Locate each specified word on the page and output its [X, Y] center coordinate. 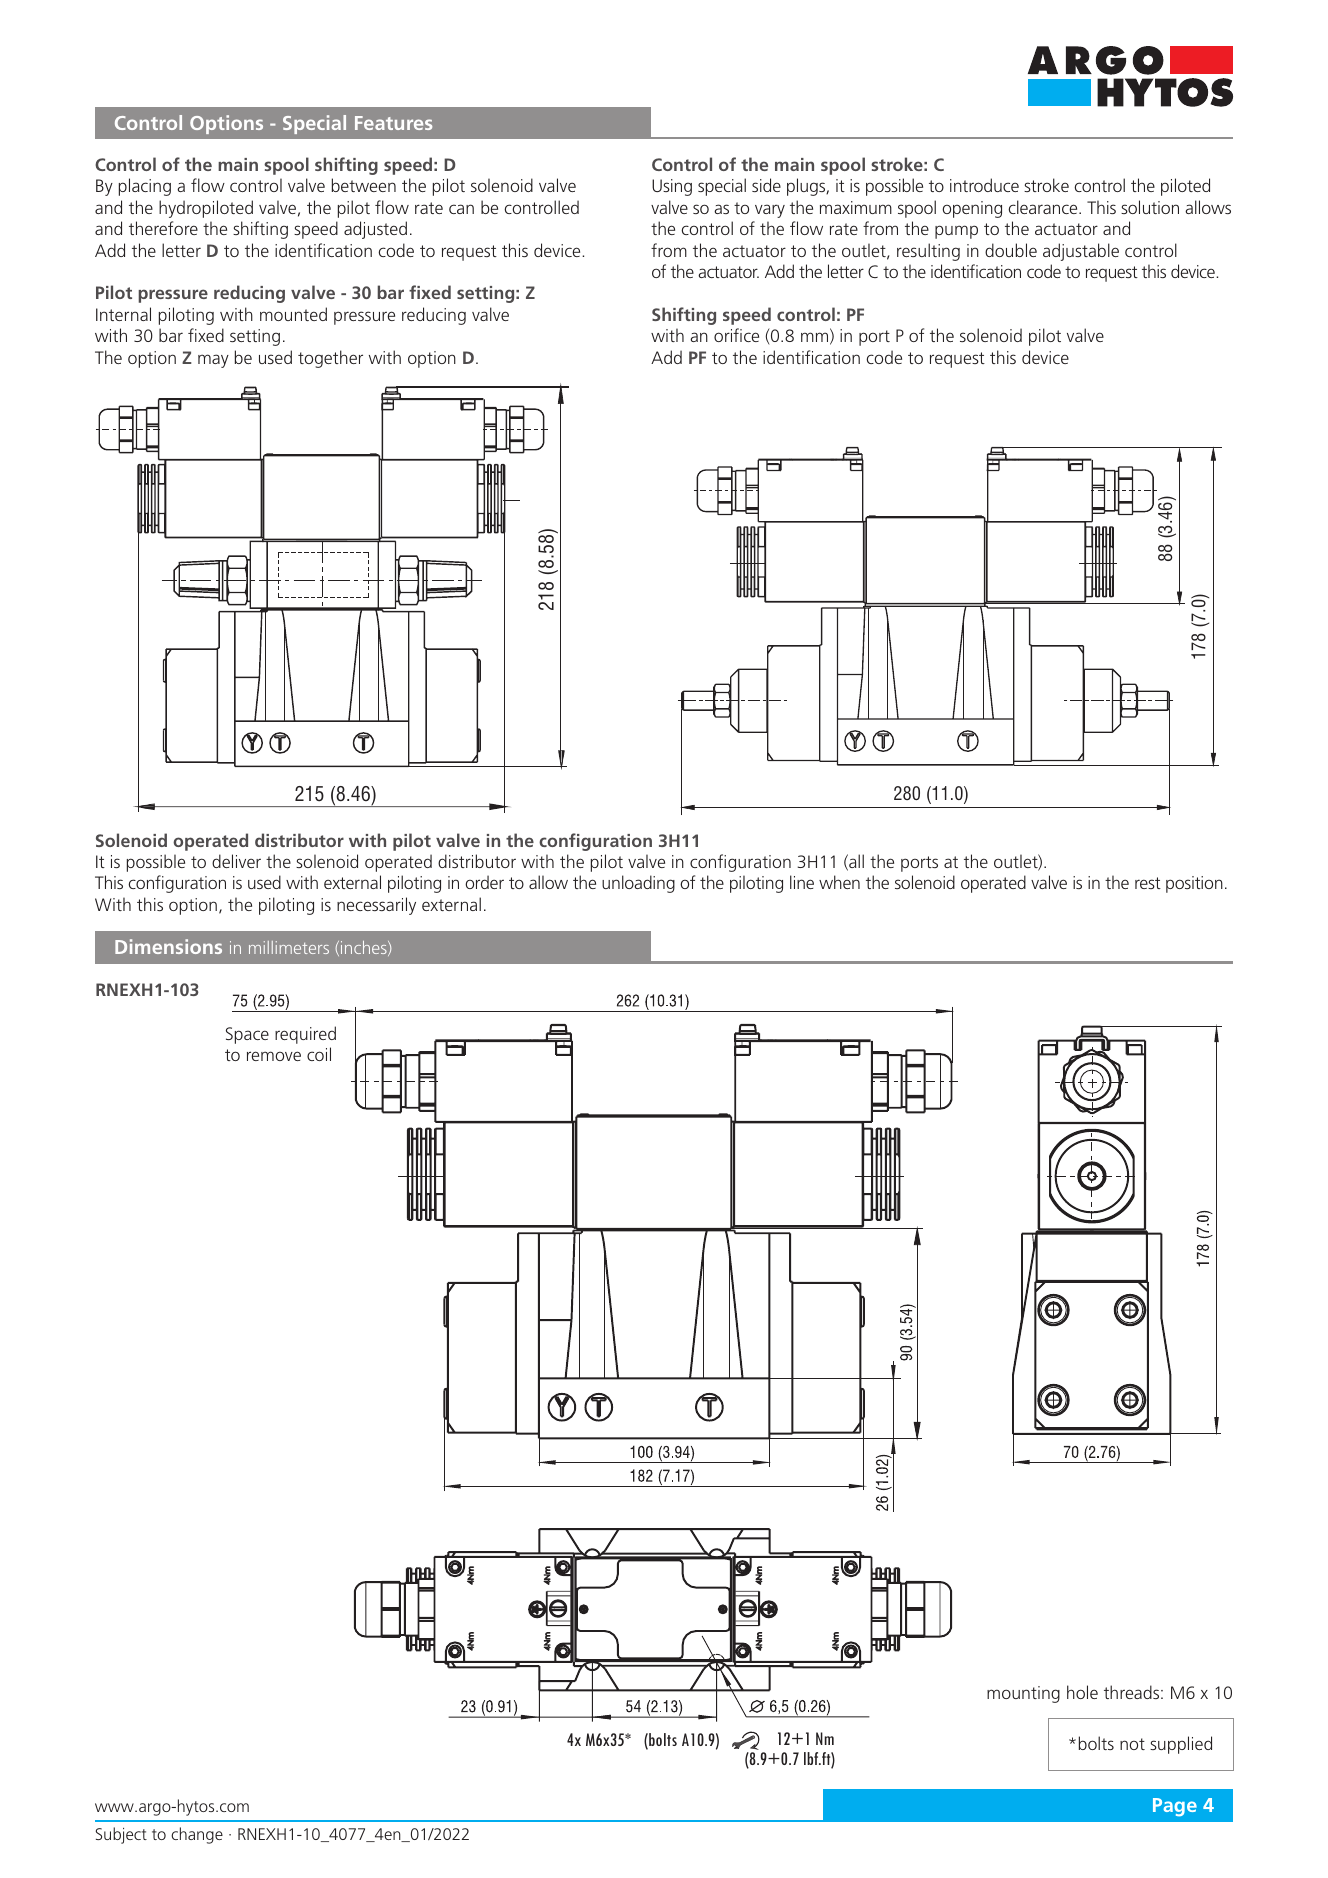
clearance [1044, 207]
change [197, 1835]
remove [274, 1056]
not [1132, 1744]
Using [672, 187]
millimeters [289, 947]
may [213, 361]
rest [1148, 883]
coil [319, 1054]
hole [1082, 1692]
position [1194, 884]
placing [145, 187]
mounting [1023, 1694]
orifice [736, 335]
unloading [638, 884]
